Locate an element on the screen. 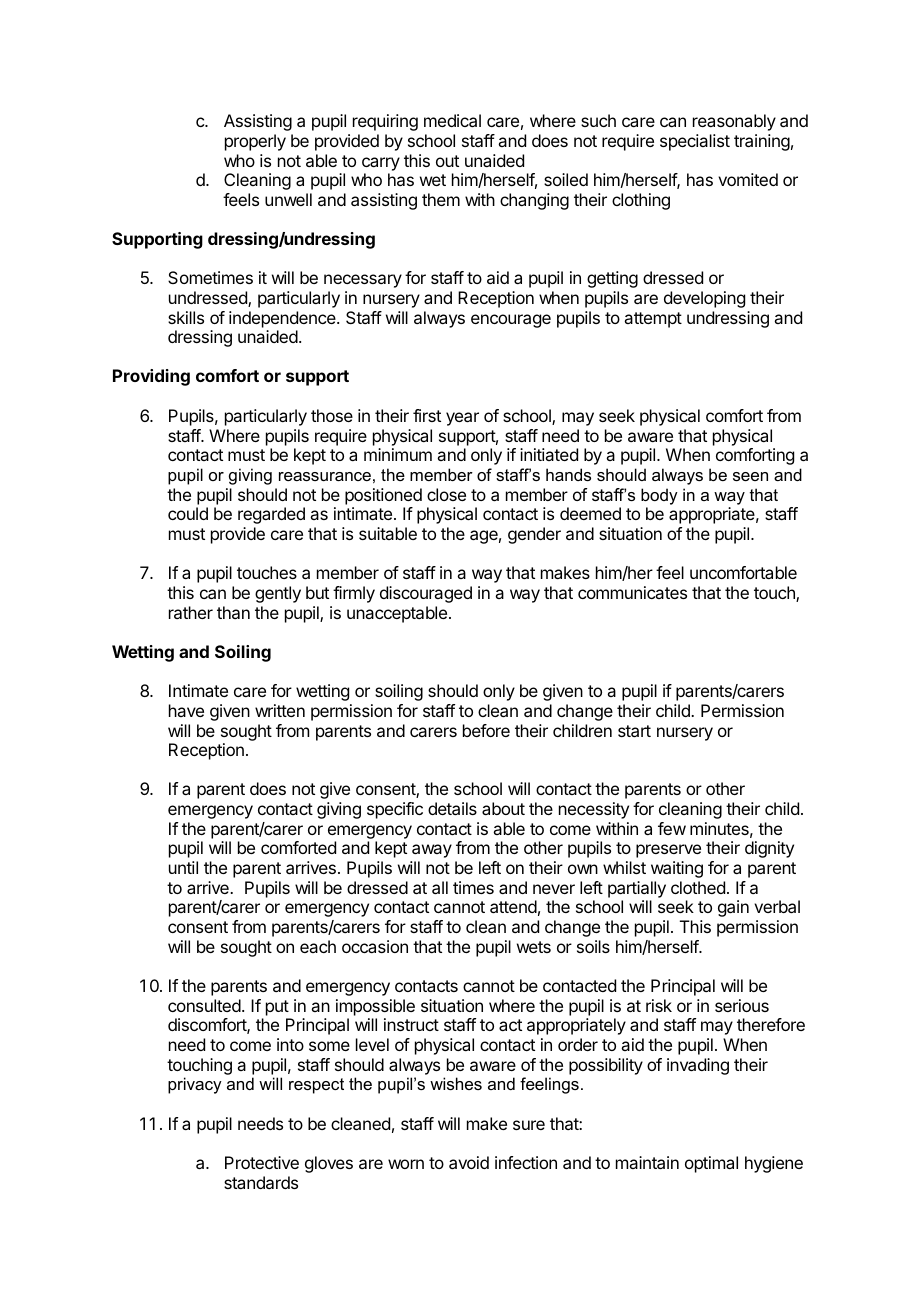 This screenshot has width=924, height=1308. seen is located at coordinates (750, 476).
